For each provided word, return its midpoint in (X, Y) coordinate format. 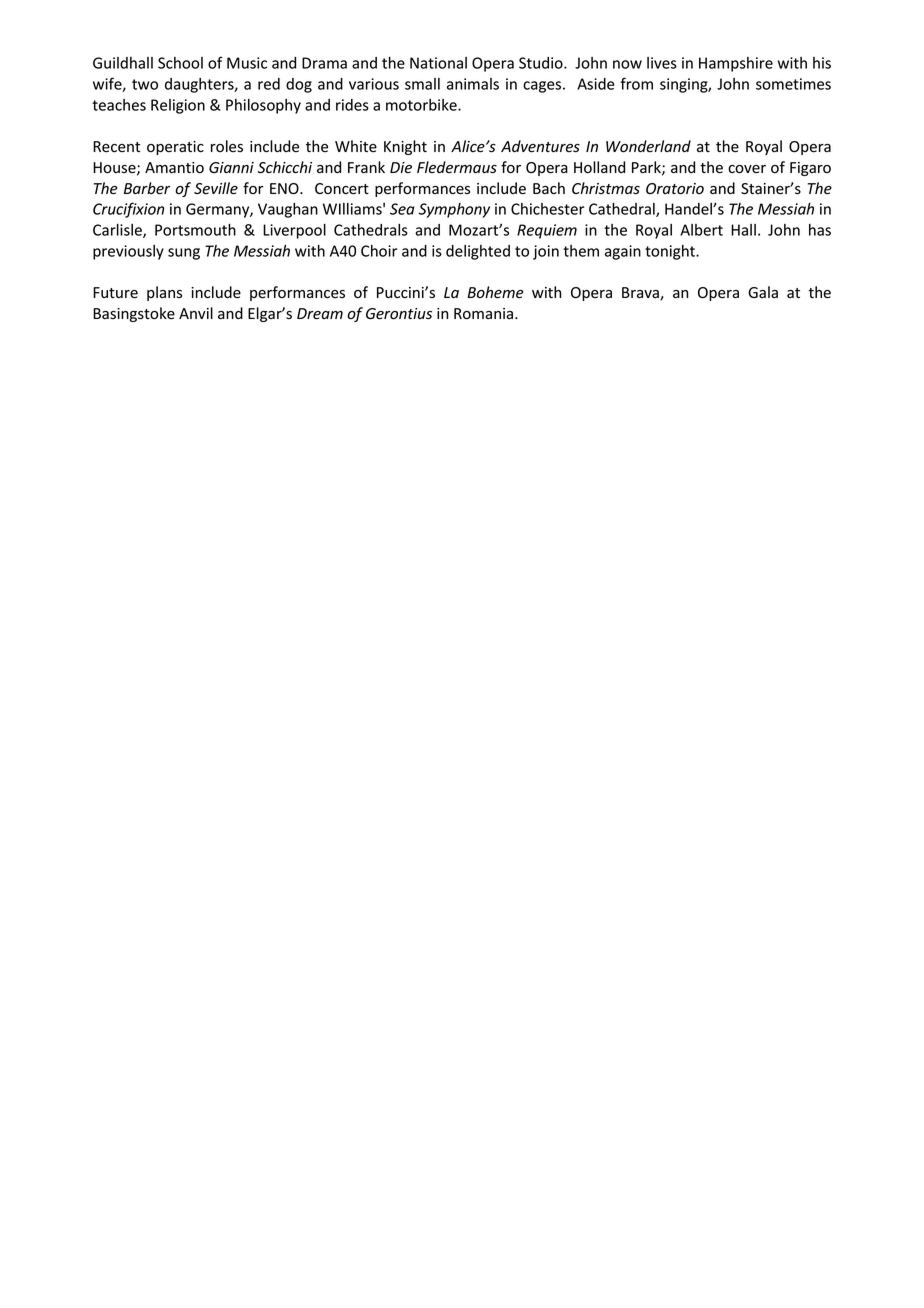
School (180, 63)
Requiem (547, 231)
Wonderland (648, 146)
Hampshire (736, 64)
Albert (701, 230)
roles (227, 146)
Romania (485, 314)
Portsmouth (195, 230)
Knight (405, 147)
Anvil (196, 313)
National (438, 63)
